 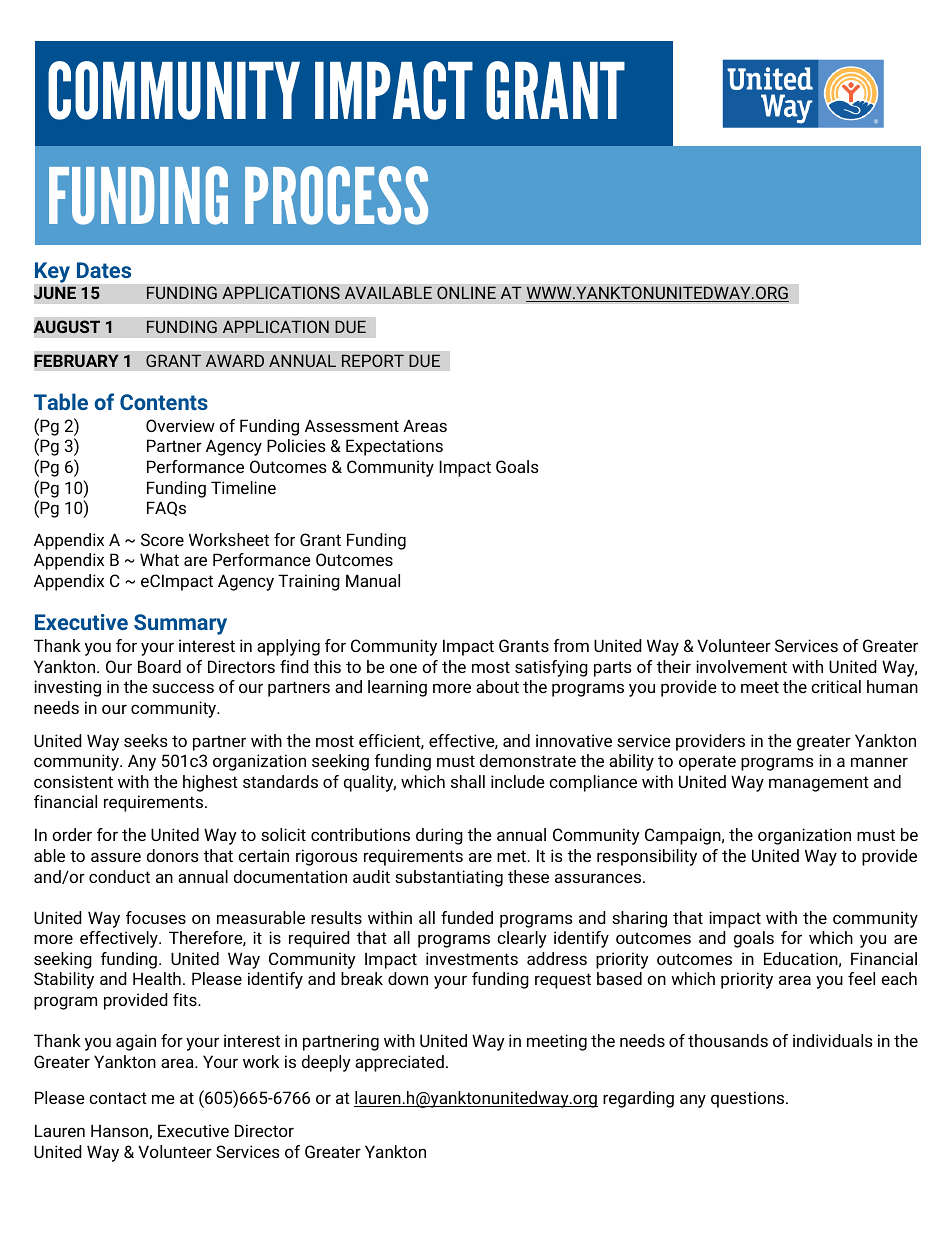 What do you see at coordinates (136, 1042) in the screenshot?
I see `again` at bounding box center [136, 1042].
